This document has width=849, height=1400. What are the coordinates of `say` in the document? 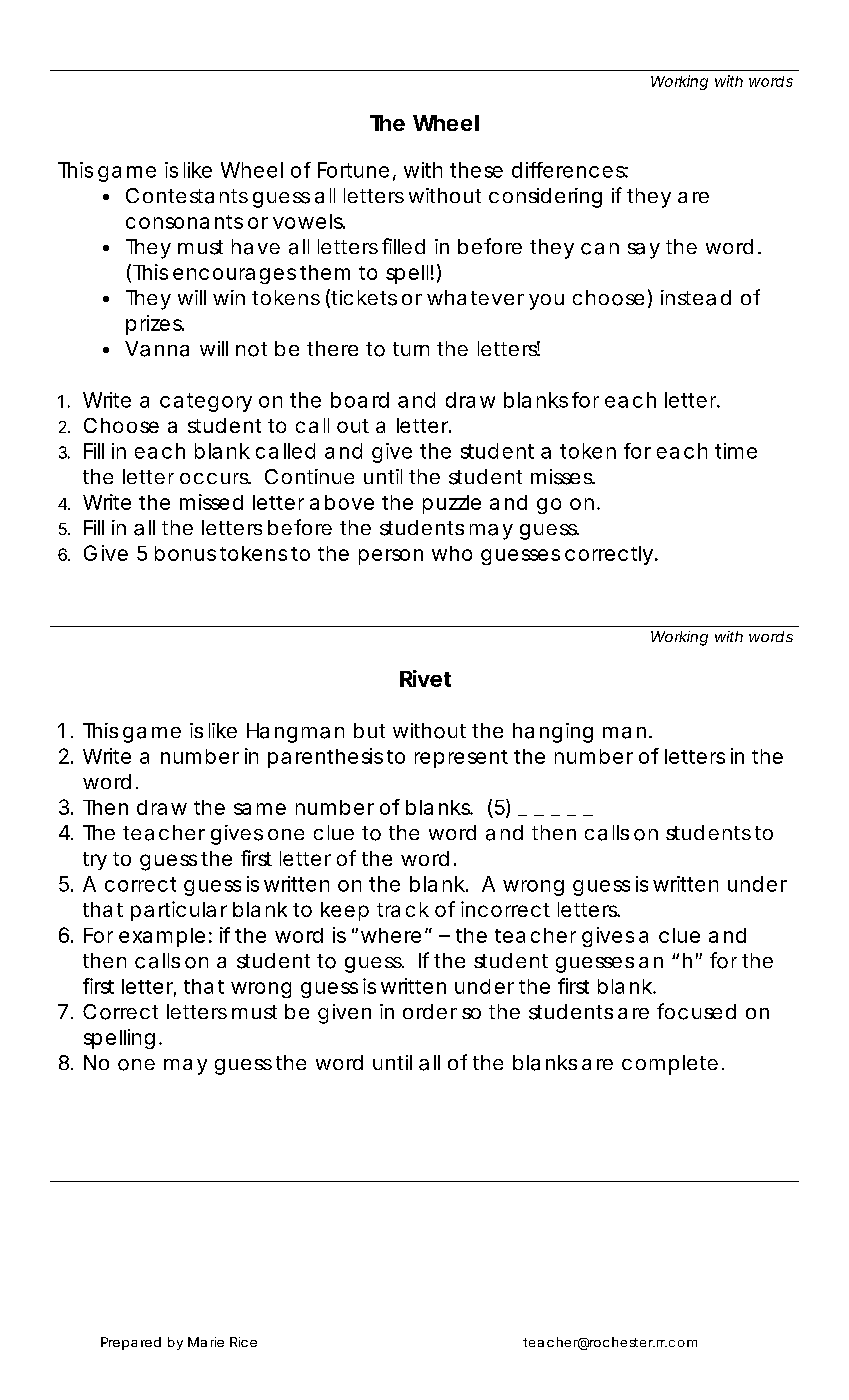 It's located at (644, 251).
